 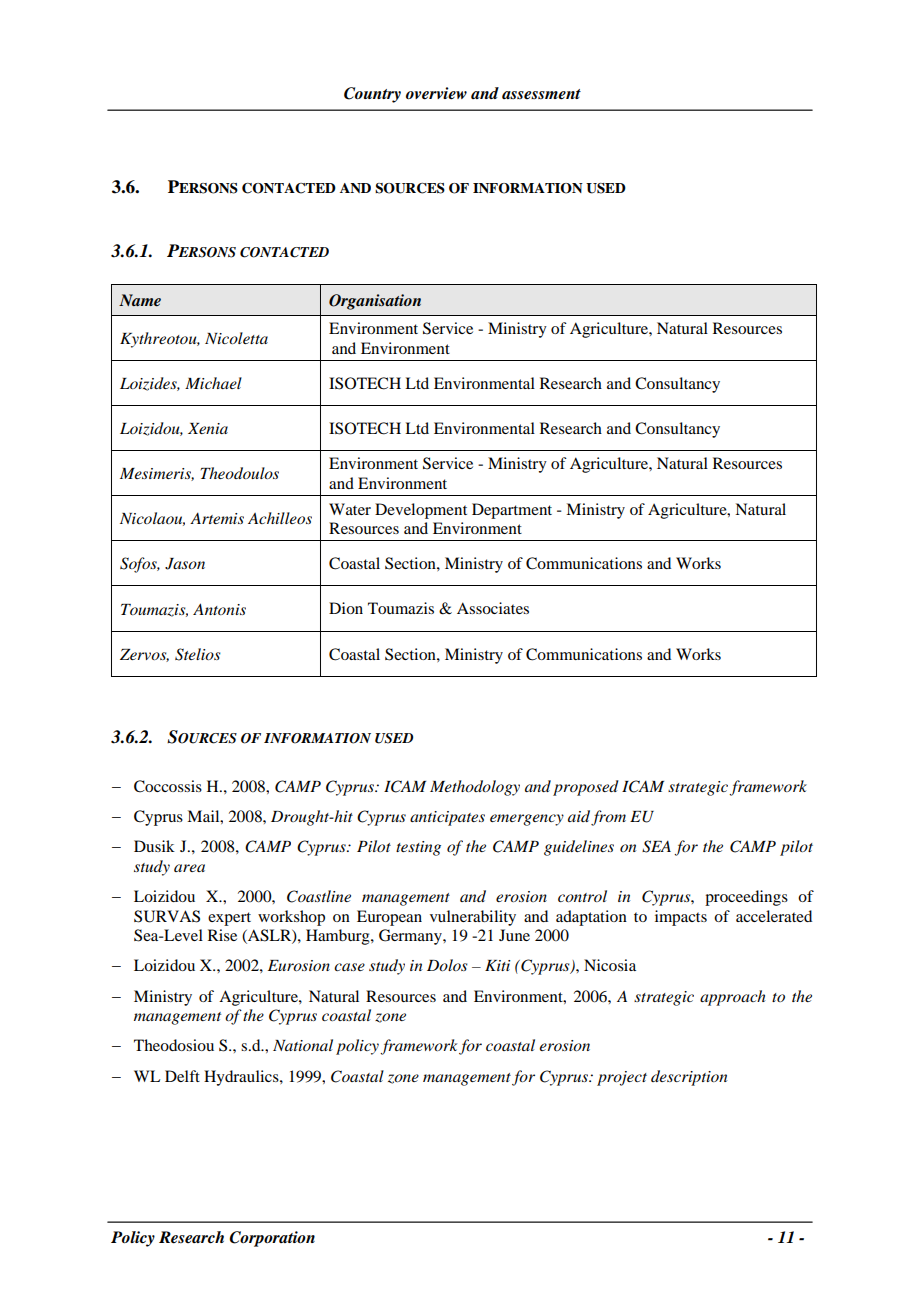 What do you see at coordinates (512, 511) in the image?
I see `Department` at bounding box center [512, 511].
